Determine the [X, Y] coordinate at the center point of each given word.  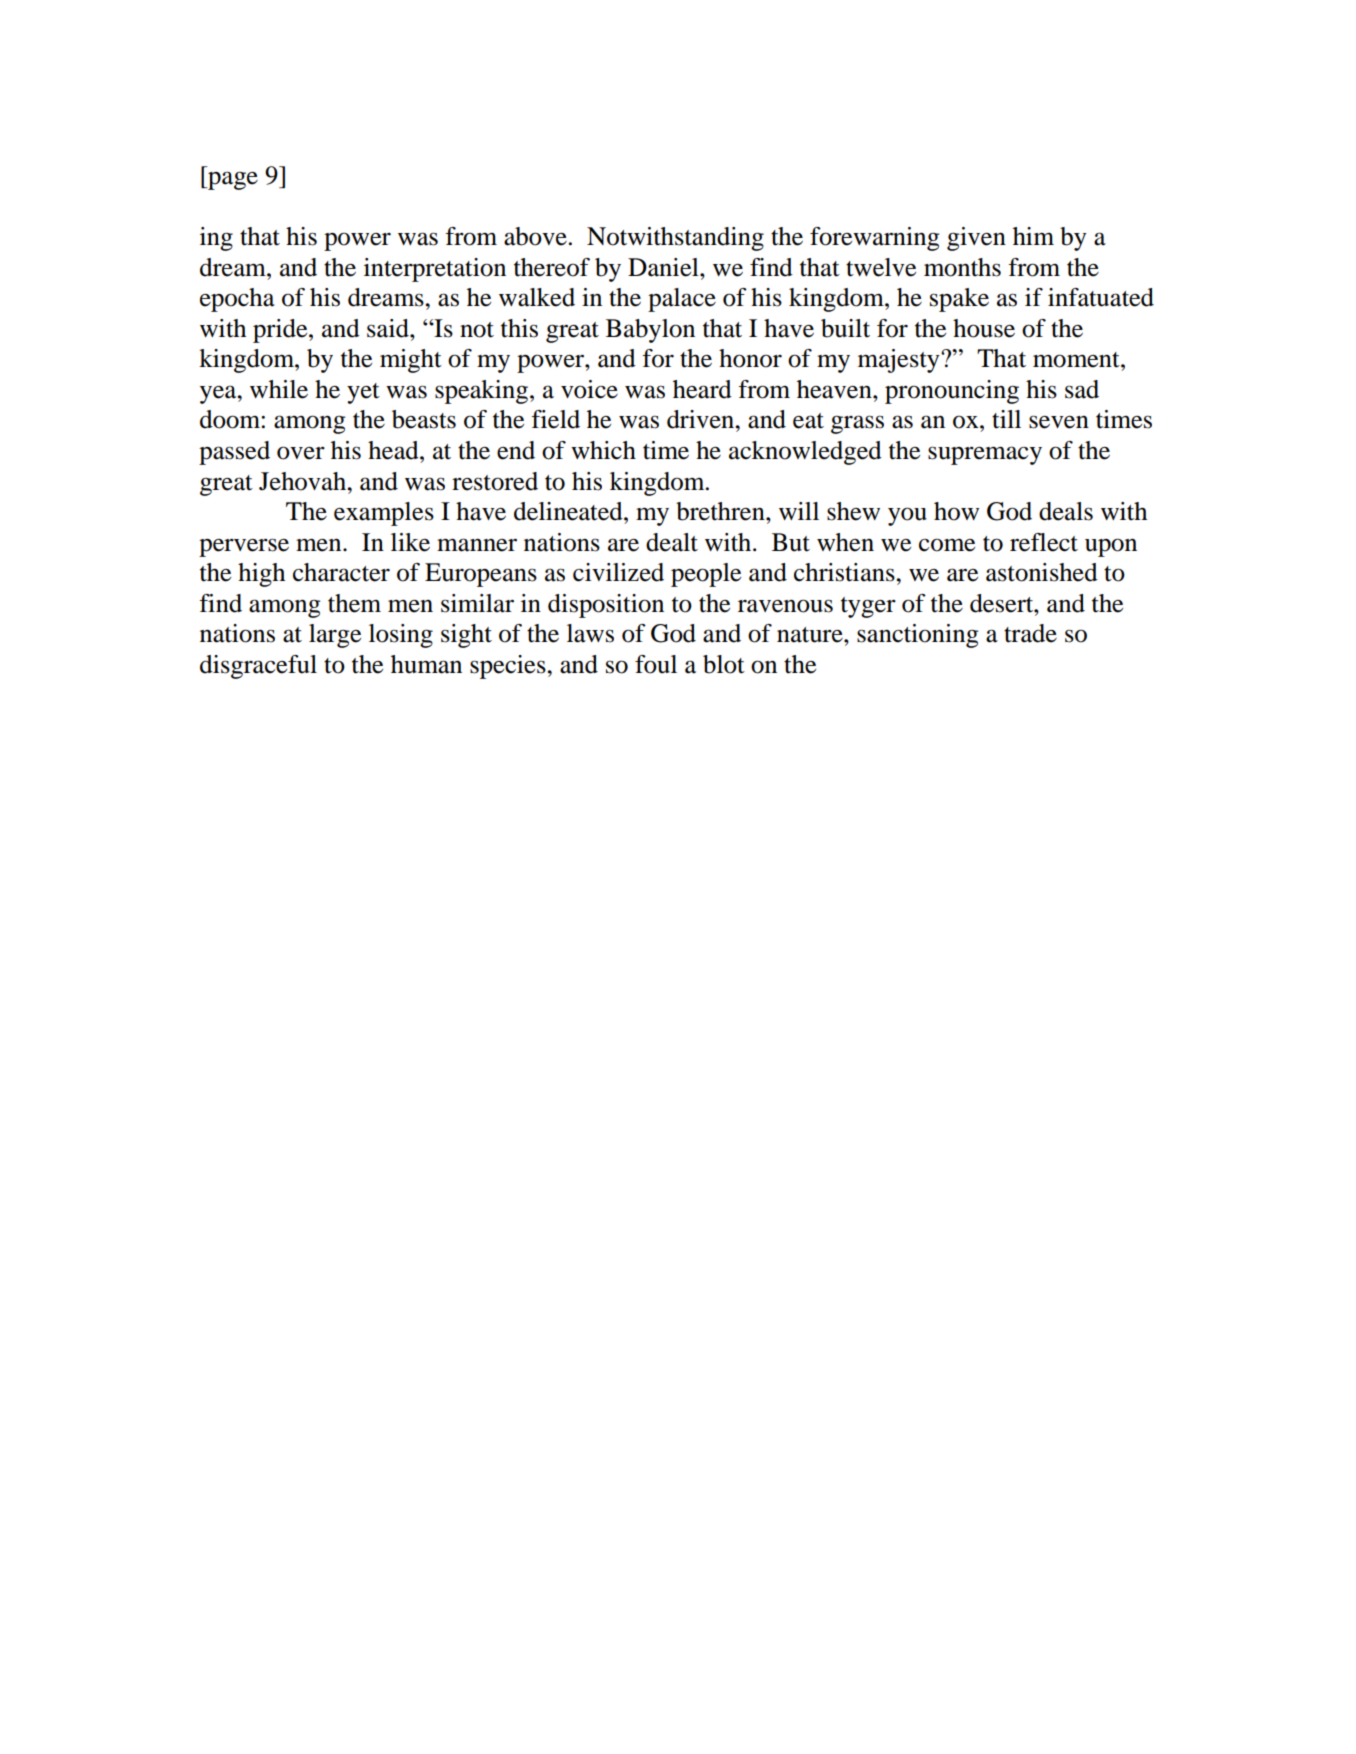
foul [656, 664]
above [535, 236]
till [1006, 419]
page [232, 180]
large [335, 636]
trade [1030, 633]
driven [702, 419]
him [1033, 236]
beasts [424, 419]
